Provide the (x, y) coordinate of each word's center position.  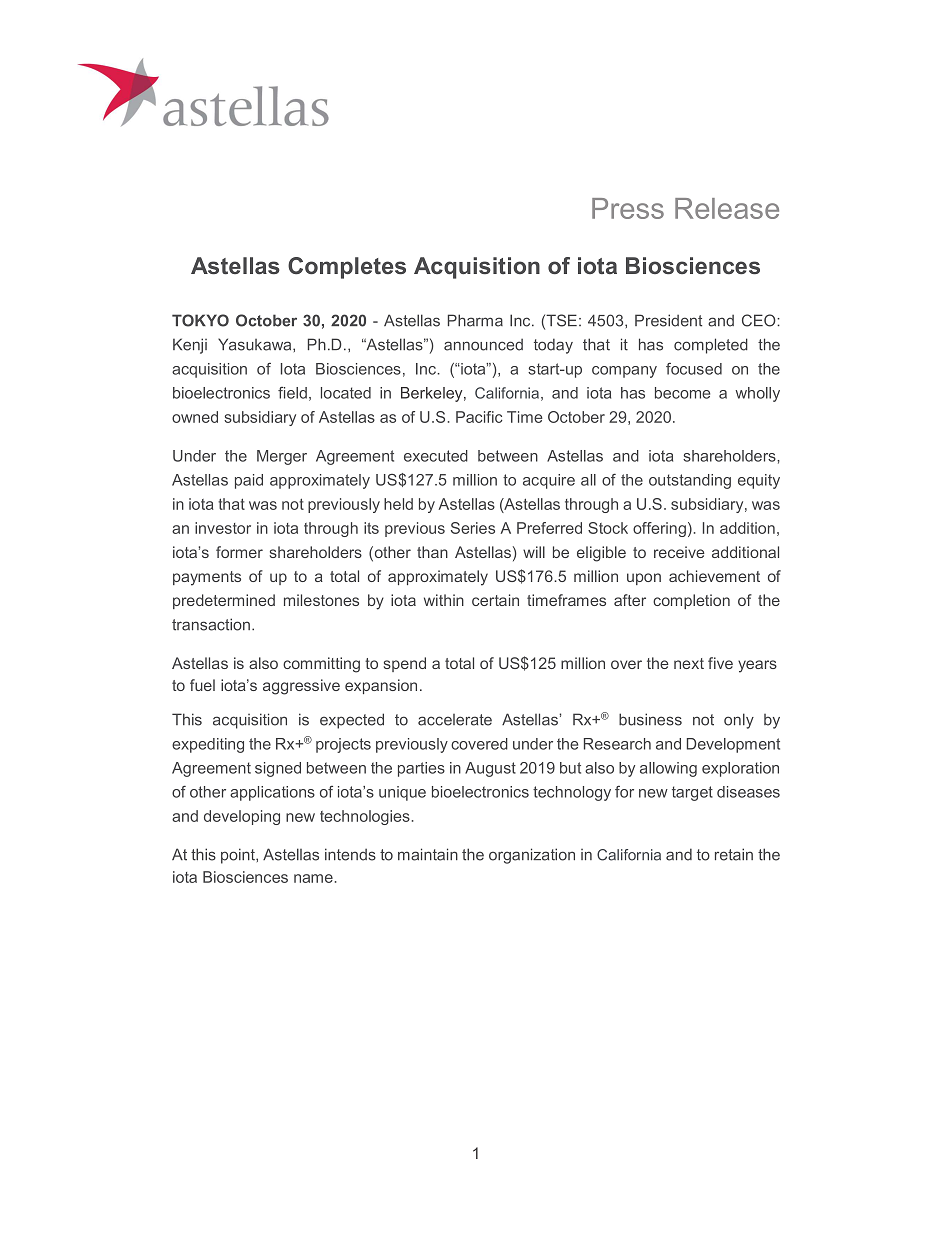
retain (734, 854)
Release (727, 208)
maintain (428, 854)
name (313, 878)
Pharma (475, 320)
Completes (347, 268)
